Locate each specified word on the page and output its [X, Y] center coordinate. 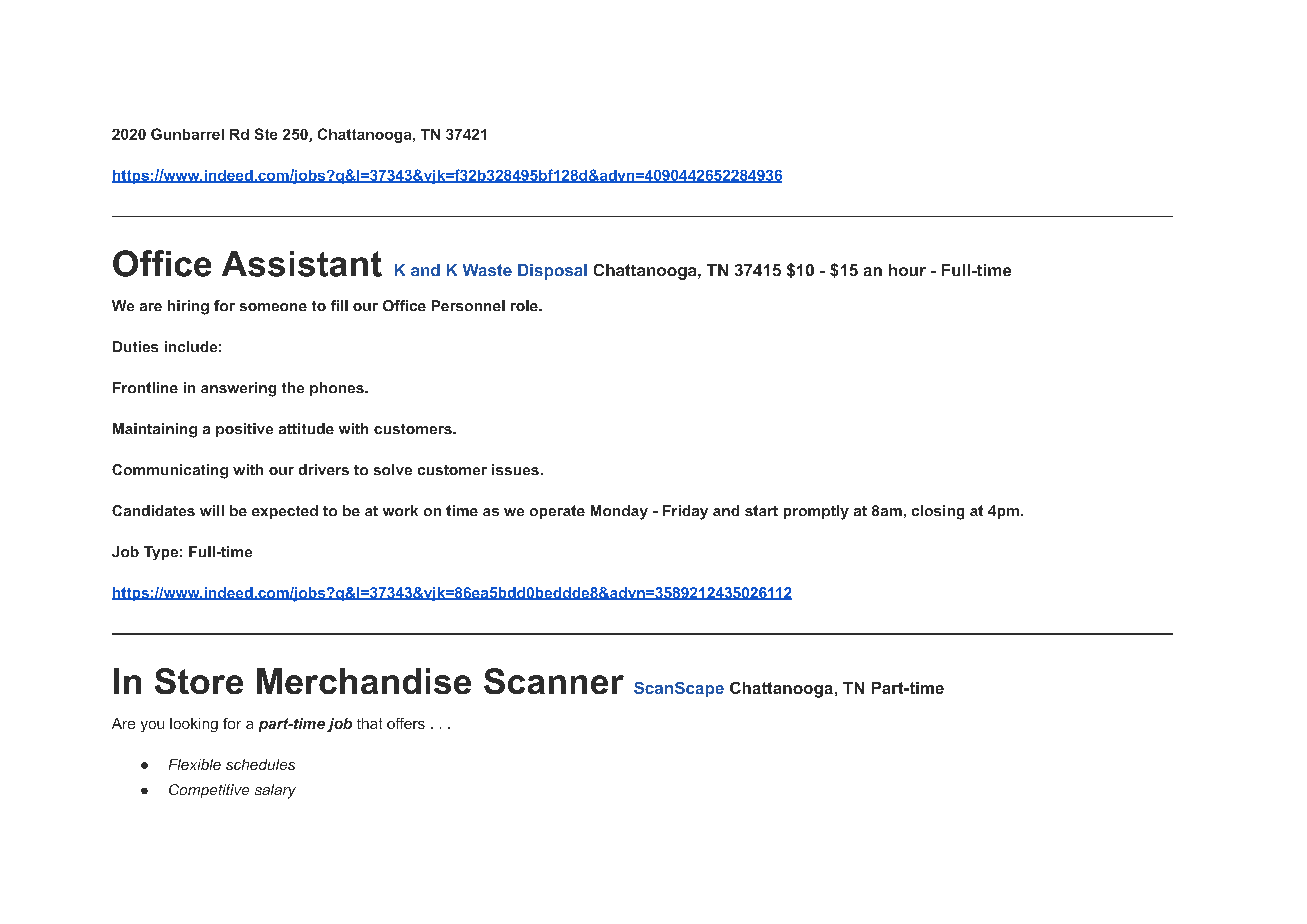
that [369, 723]
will [212, 510]
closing [938, 512]
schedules [260, 764]
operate [557, 512]
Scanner [554, 681]
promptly [816, 512]
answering [238, 389]
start [761, 510]
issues [515, 469]
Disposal [552, 272]
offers [406, 723]
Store [199, 681]
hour [907, 270]
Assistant [302, 264]
